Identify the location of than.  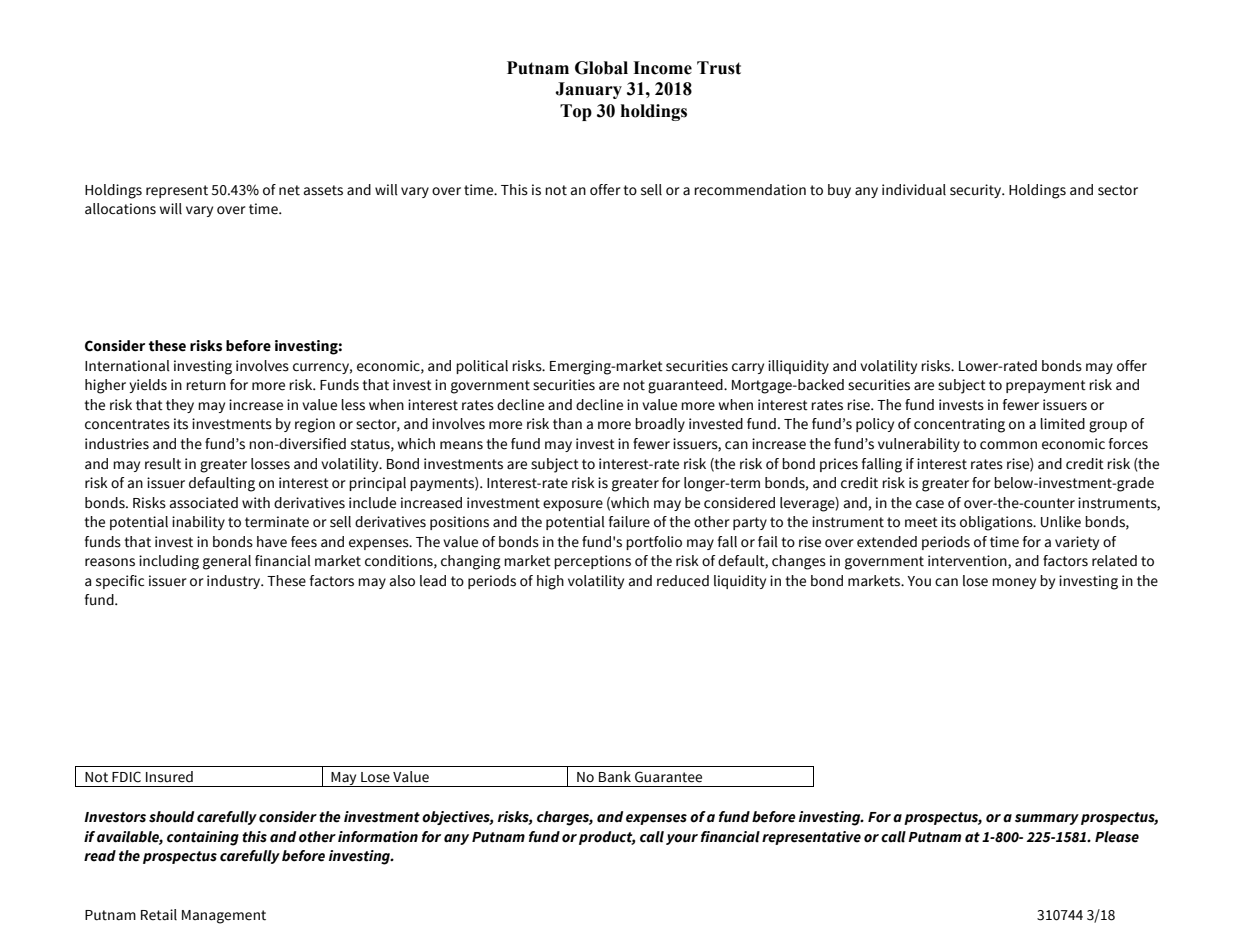
(567, 424).
